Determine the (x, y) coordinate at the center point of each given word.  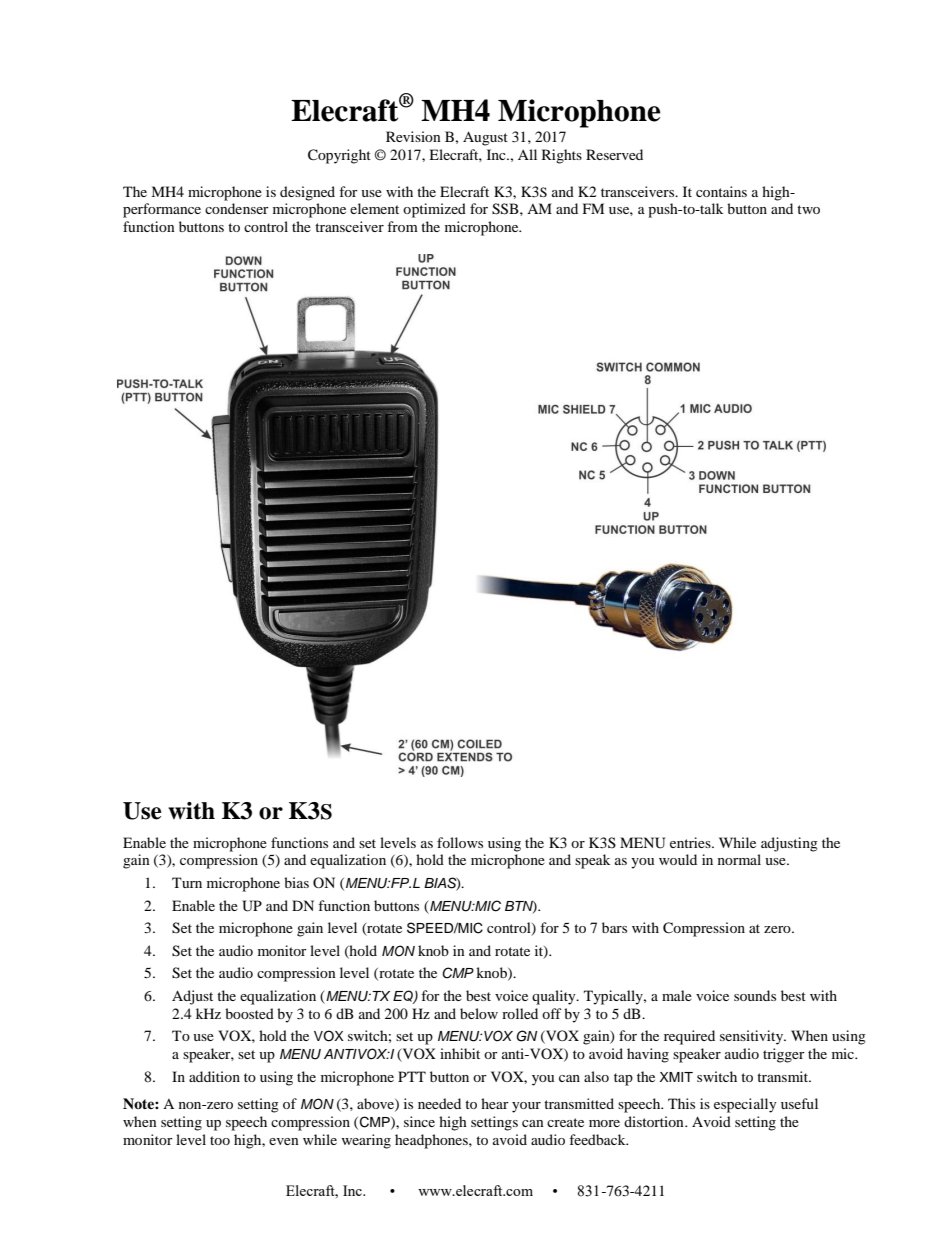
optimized (434, 210)
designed (307, 193)
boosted (249, 1013)
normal (739, 859)
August (485, 138)
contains (721, 191)
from (402, 226)
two (808, 209)
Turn (187, 882)
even (284, 1141)
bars (614, 927)
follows (460, 842)
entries (691, 842)
